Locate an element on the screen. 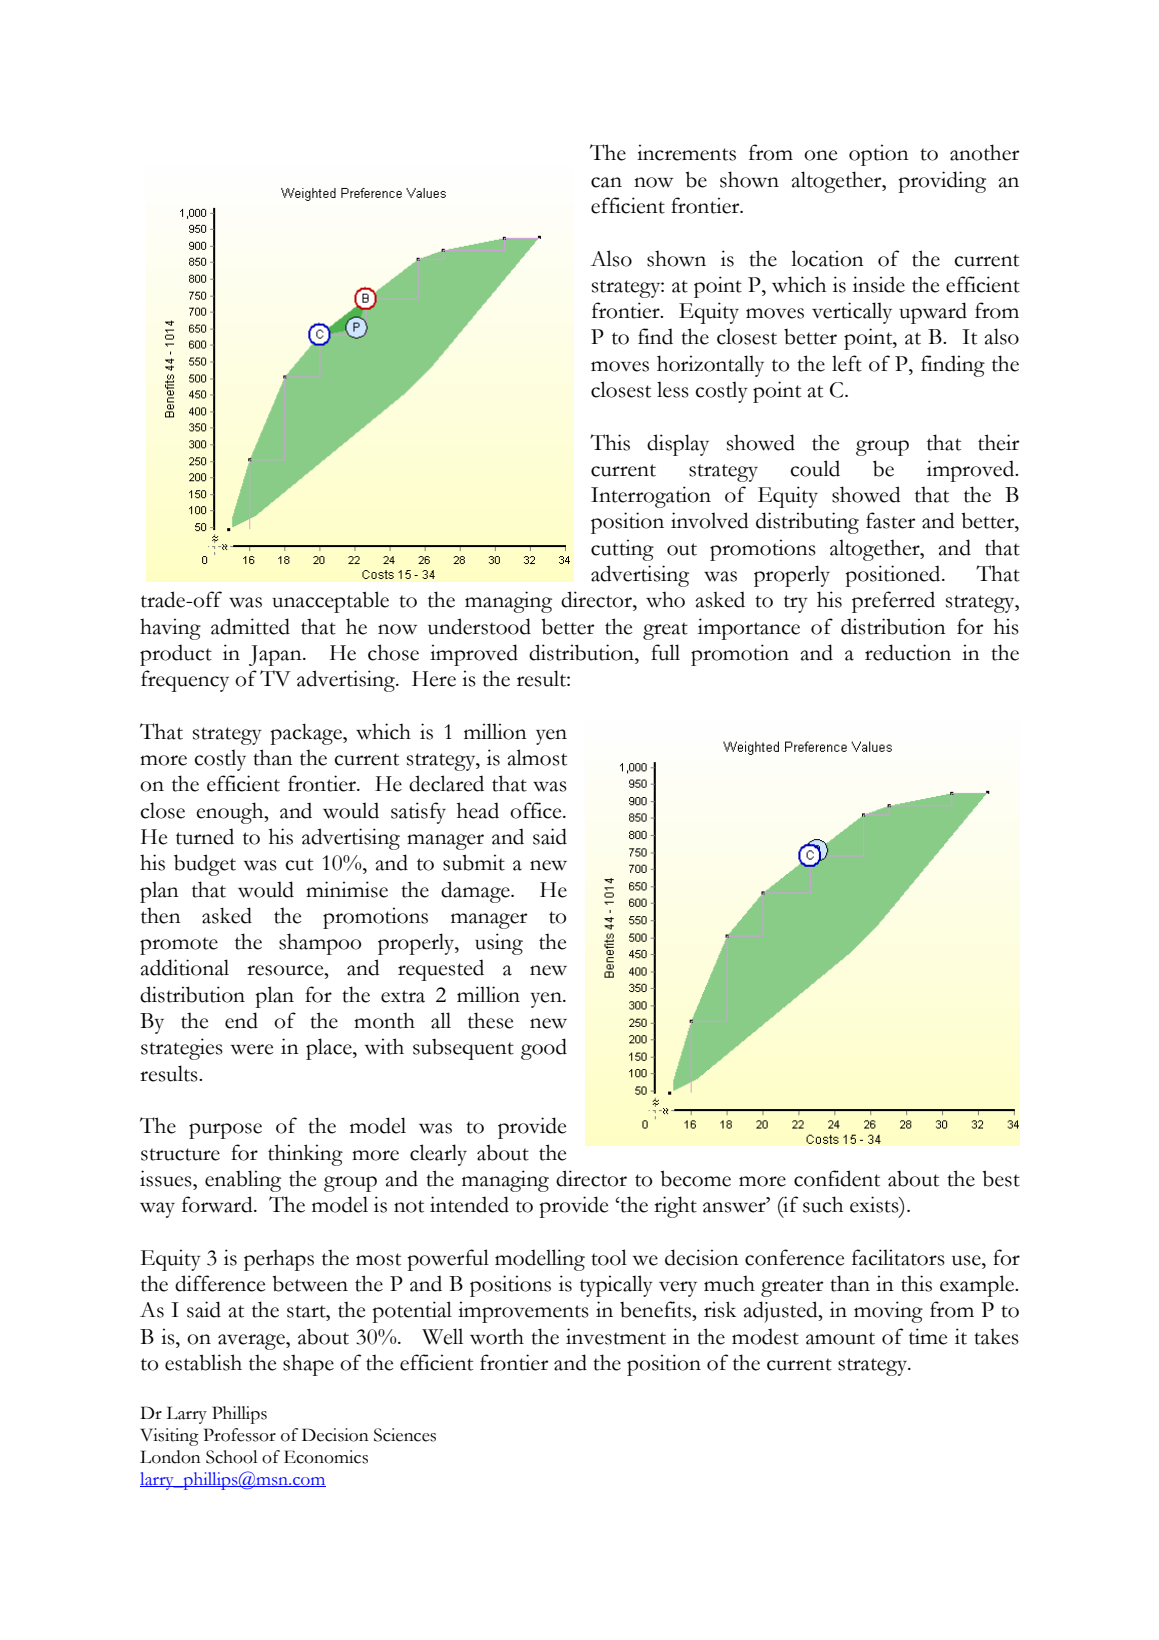 The width and height of the screenshot is (1159, 1640). Professor is located at coordinates (240, 1435).
